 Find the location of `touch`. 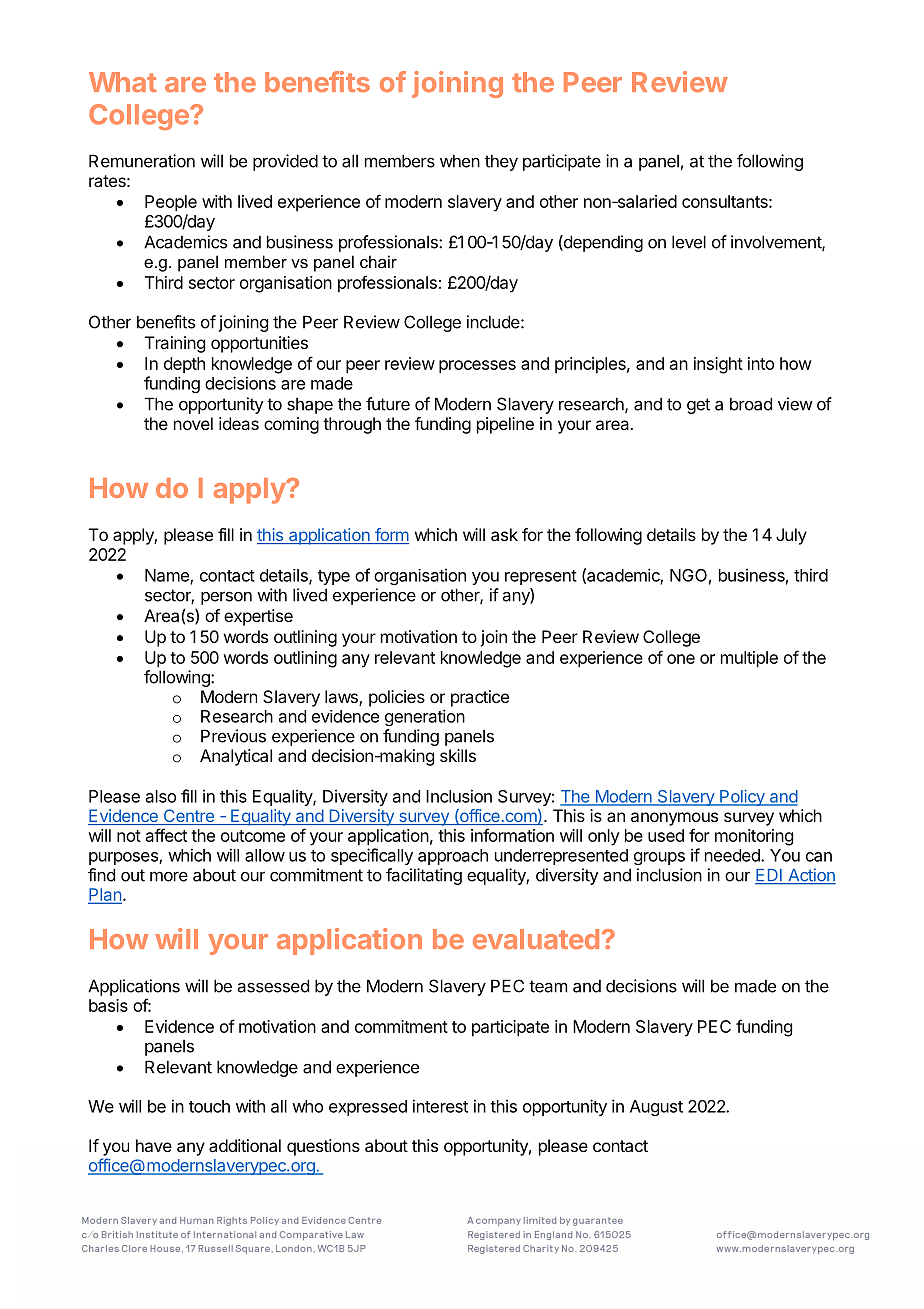

touch is located at coordinates (209, 1106).
